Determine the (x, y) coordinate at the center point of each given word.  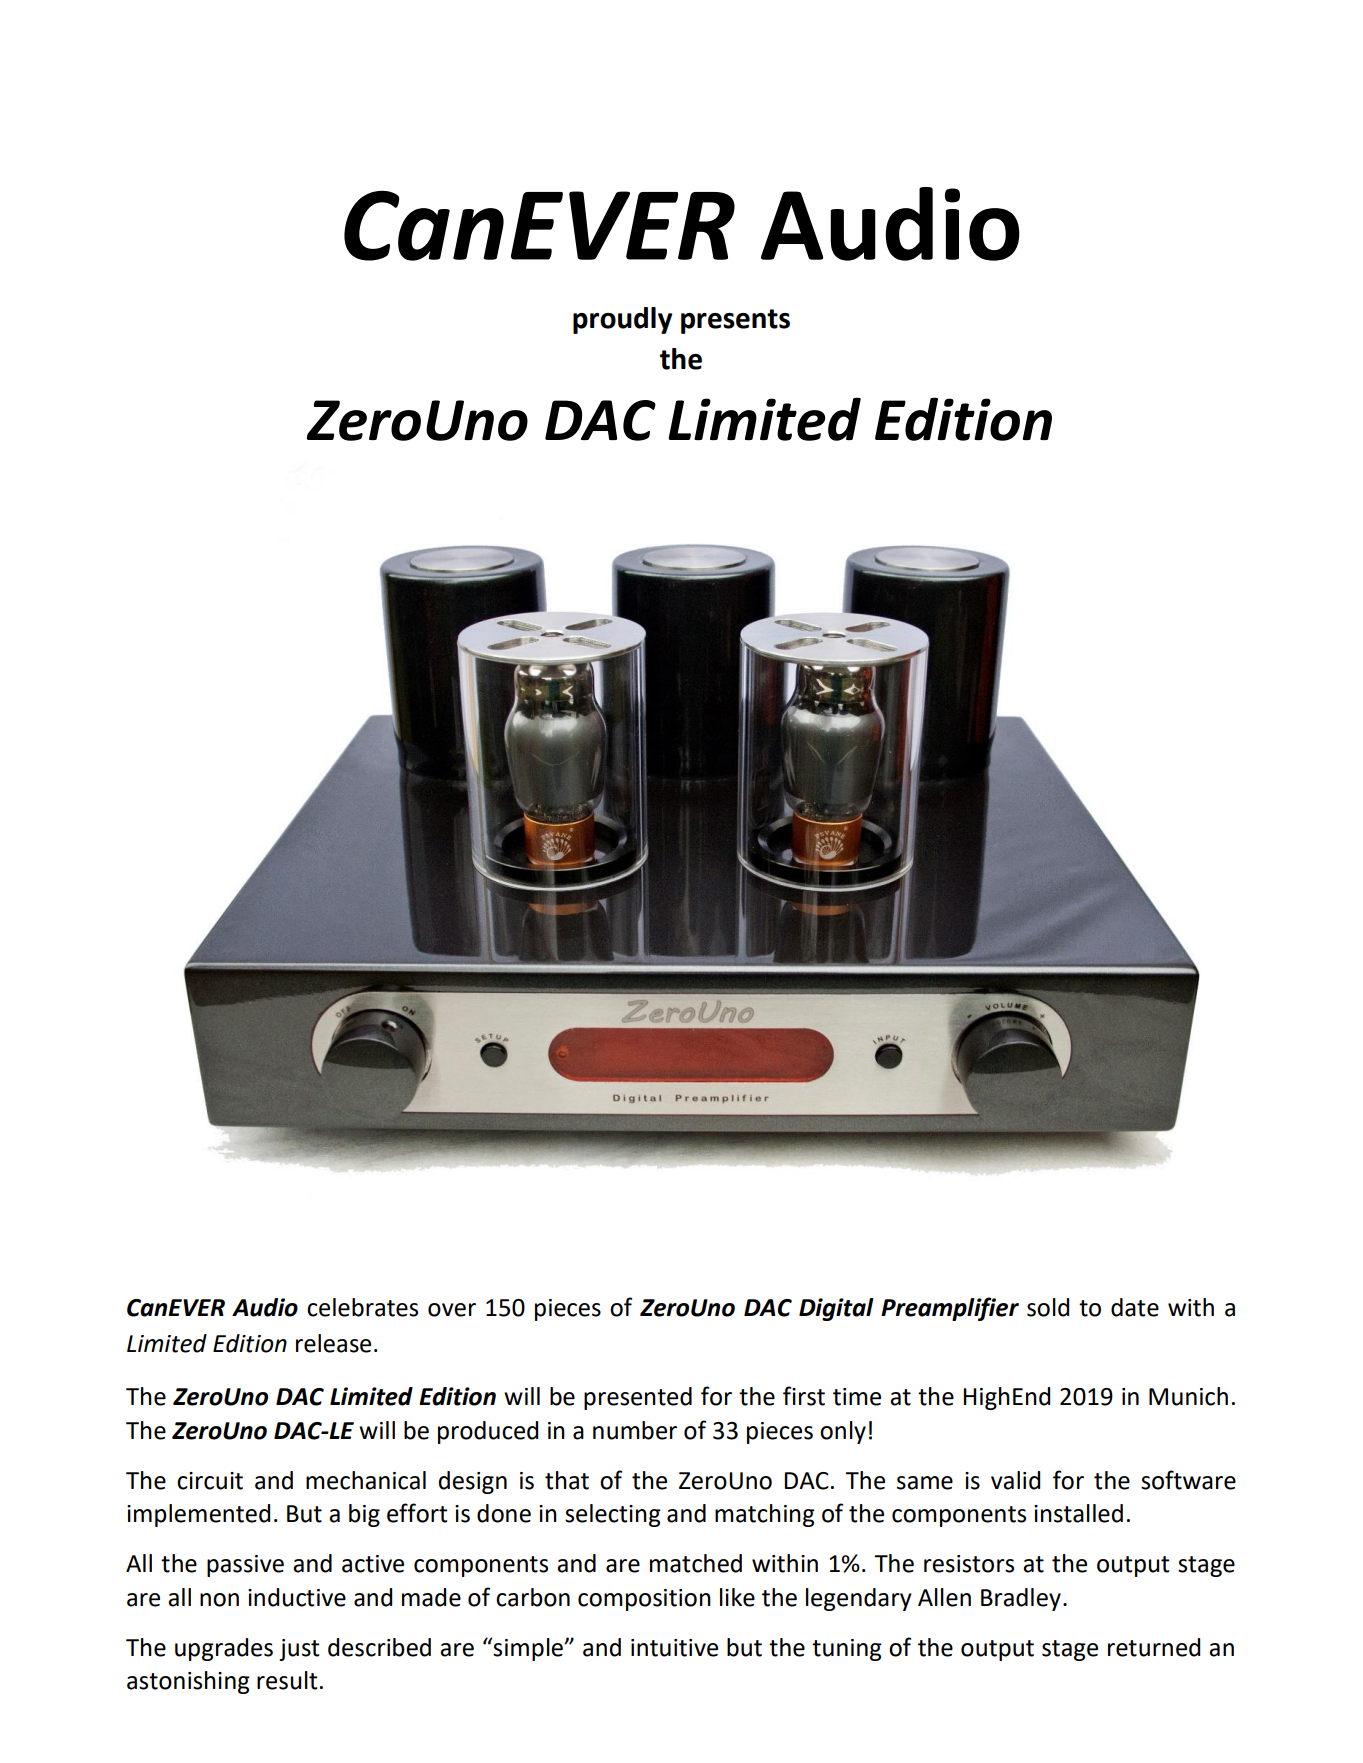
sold (1048, 1307)
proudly (622, 320)
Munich (1188, 1396)
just (299, 1650)
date (1135, 1307)
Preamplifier (950, 1309)
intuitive (674, 1648)
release (333, 1343)
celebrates (362, 1307)
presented (638, 1398)
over (452, 1310)
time (857, 1397)
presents (735, 321)
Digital (836, 1309)
